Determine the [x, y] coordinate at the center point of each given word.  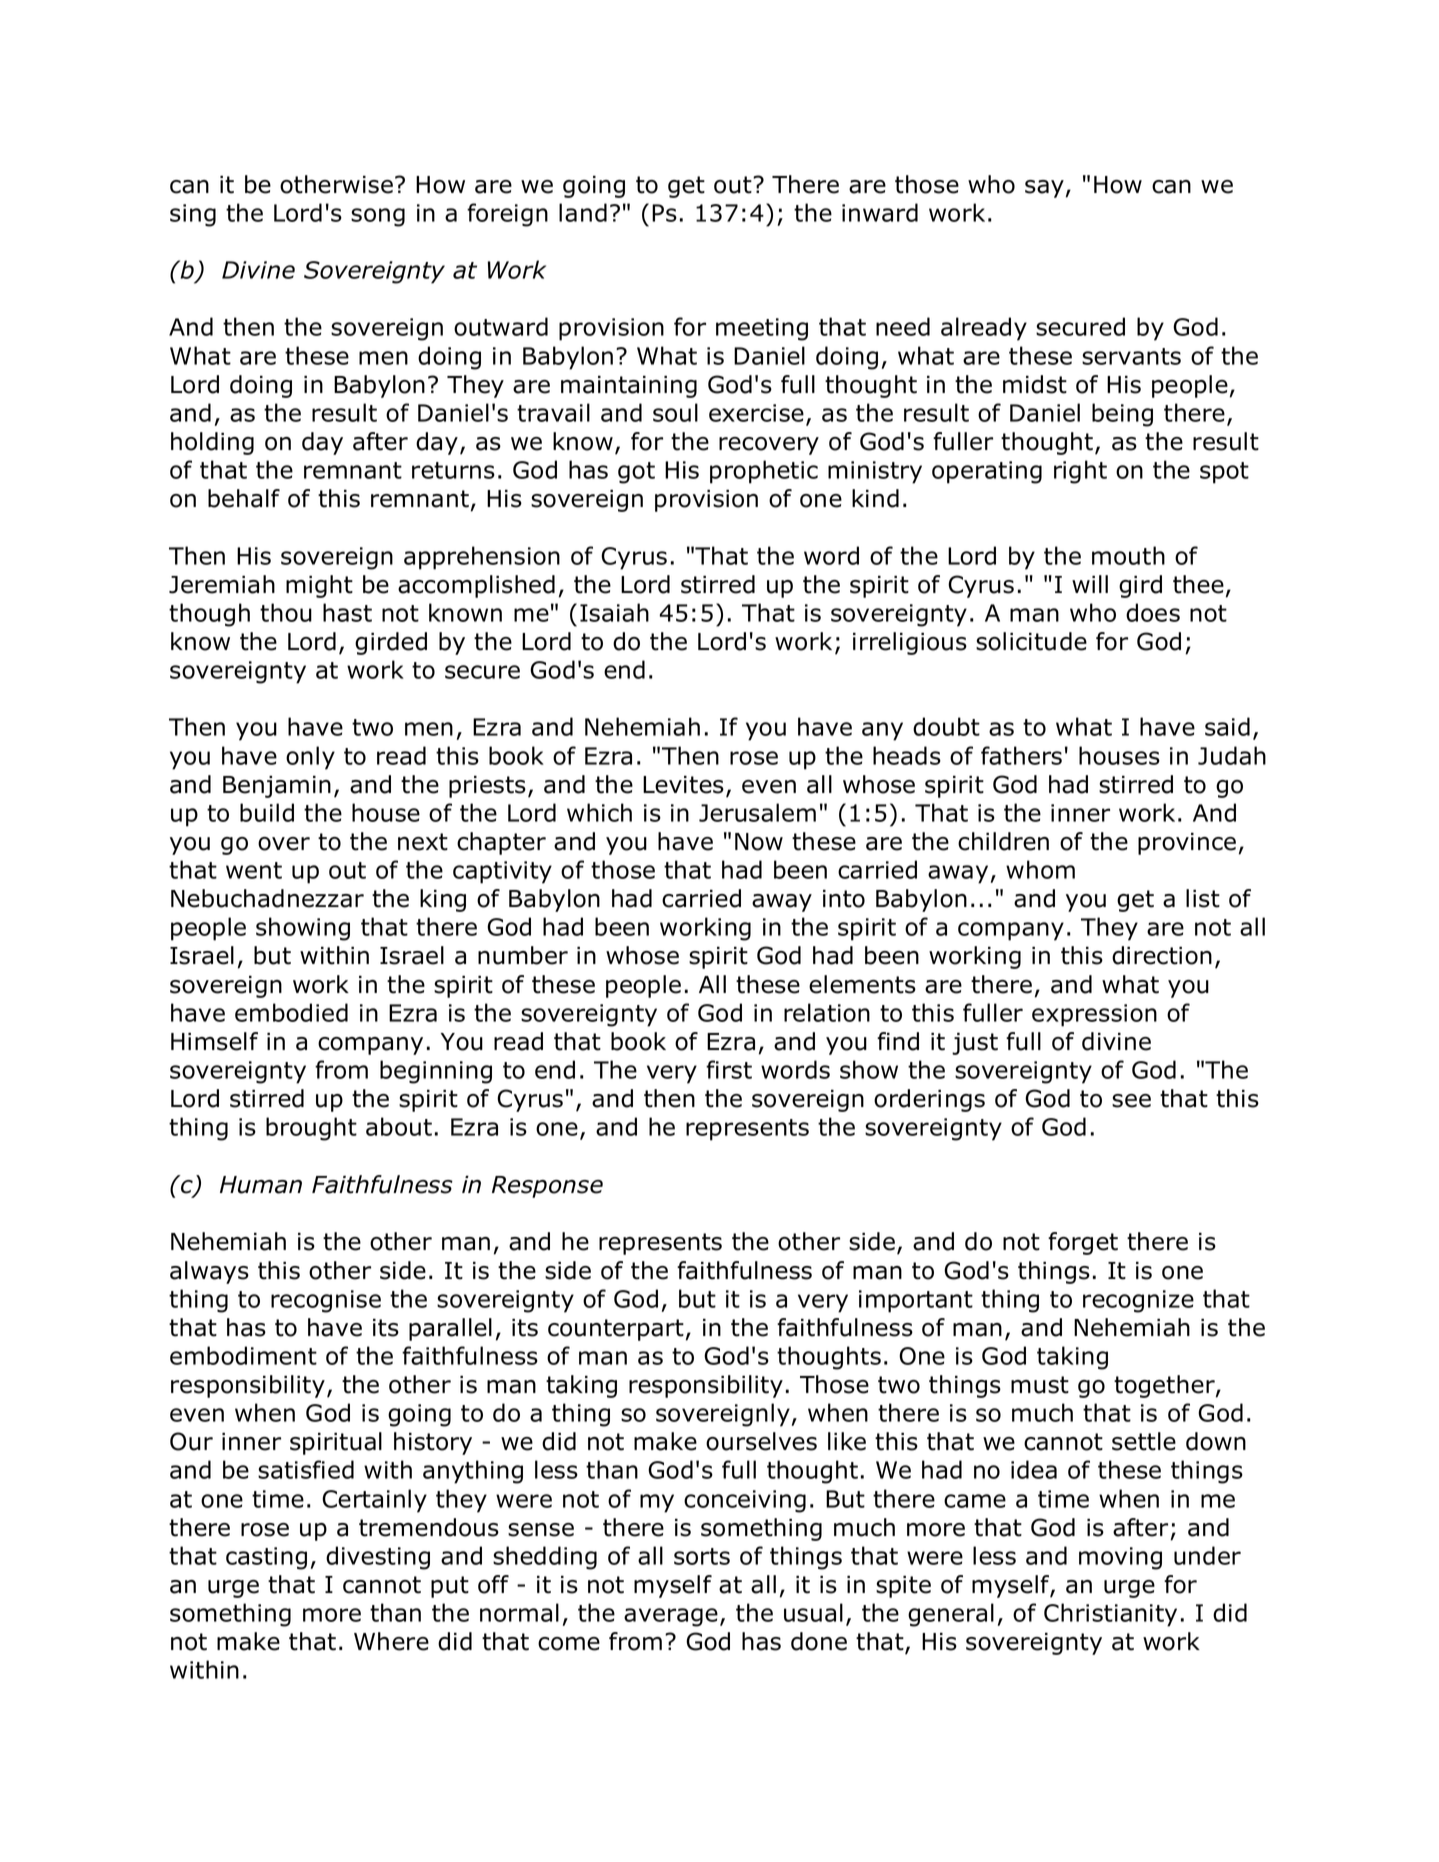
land [583, 212]
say [1044, 189]
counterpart [616, 1330]
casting [266, 1558]
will [1090, 584]
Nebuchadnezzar [267, 898]
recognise [326, 1301]
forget [1083, 1243]
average [671, 1617]
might [319, 586]
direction [1162, 955]
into [844, 899]
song [378, 217]
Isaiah [614, 612]
